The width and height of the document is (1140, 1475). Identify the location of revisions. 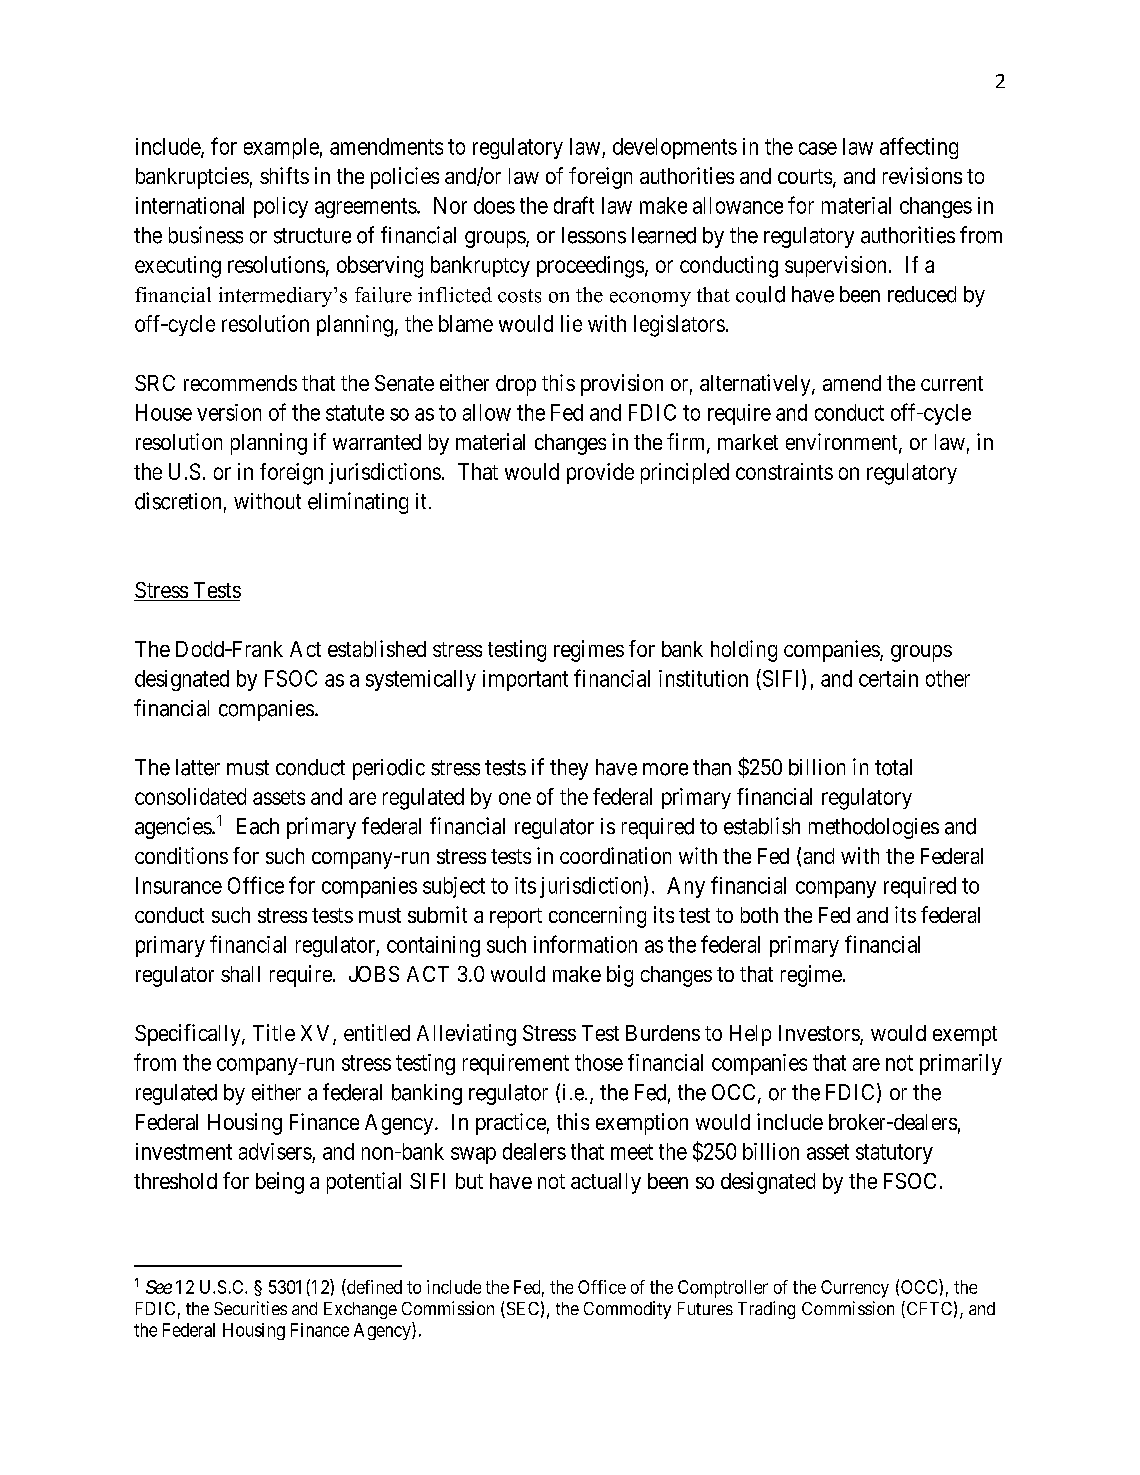
(922, 175).
